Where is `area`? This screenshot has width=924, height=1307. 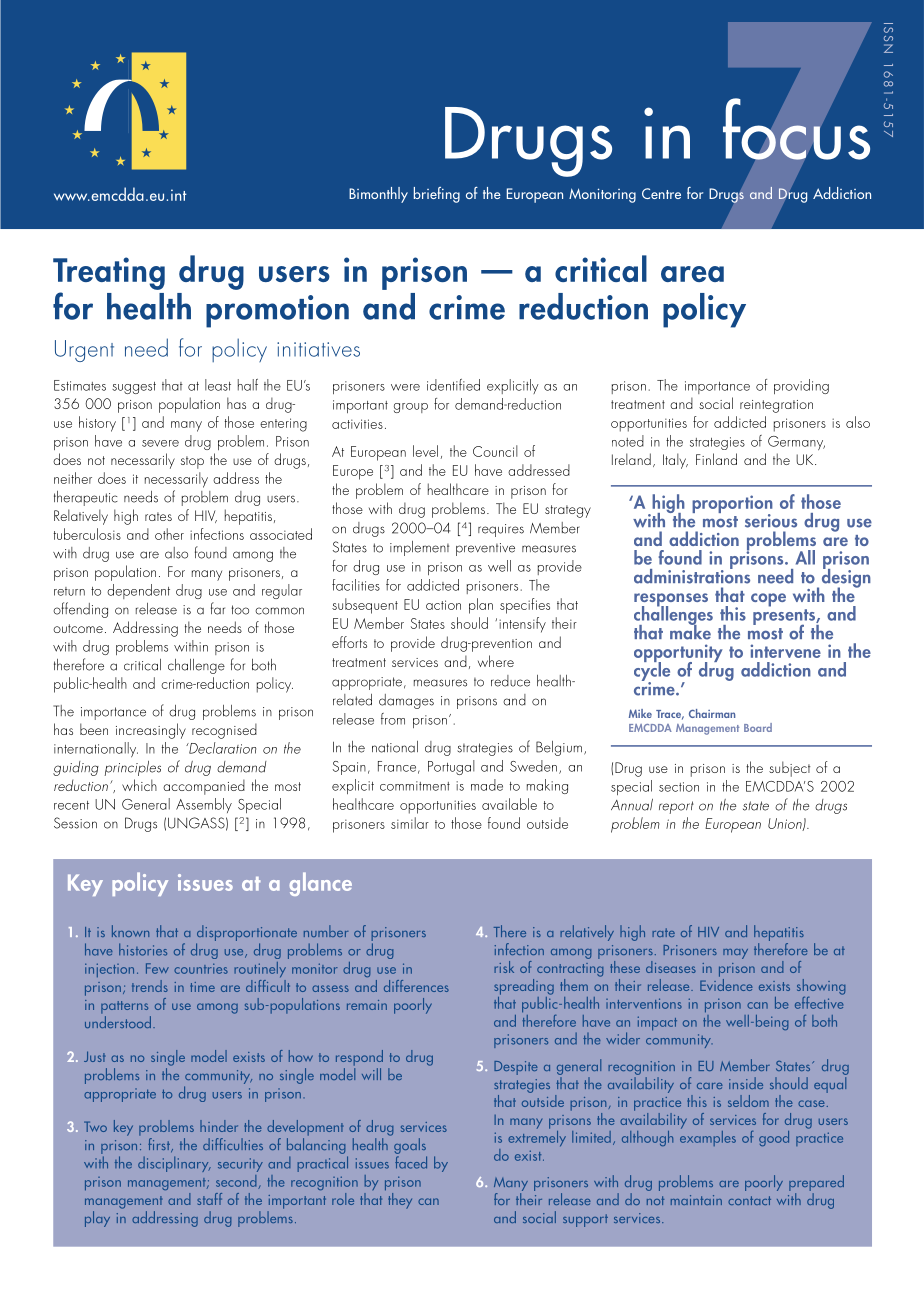
area is located at coordinates (692, 274).
